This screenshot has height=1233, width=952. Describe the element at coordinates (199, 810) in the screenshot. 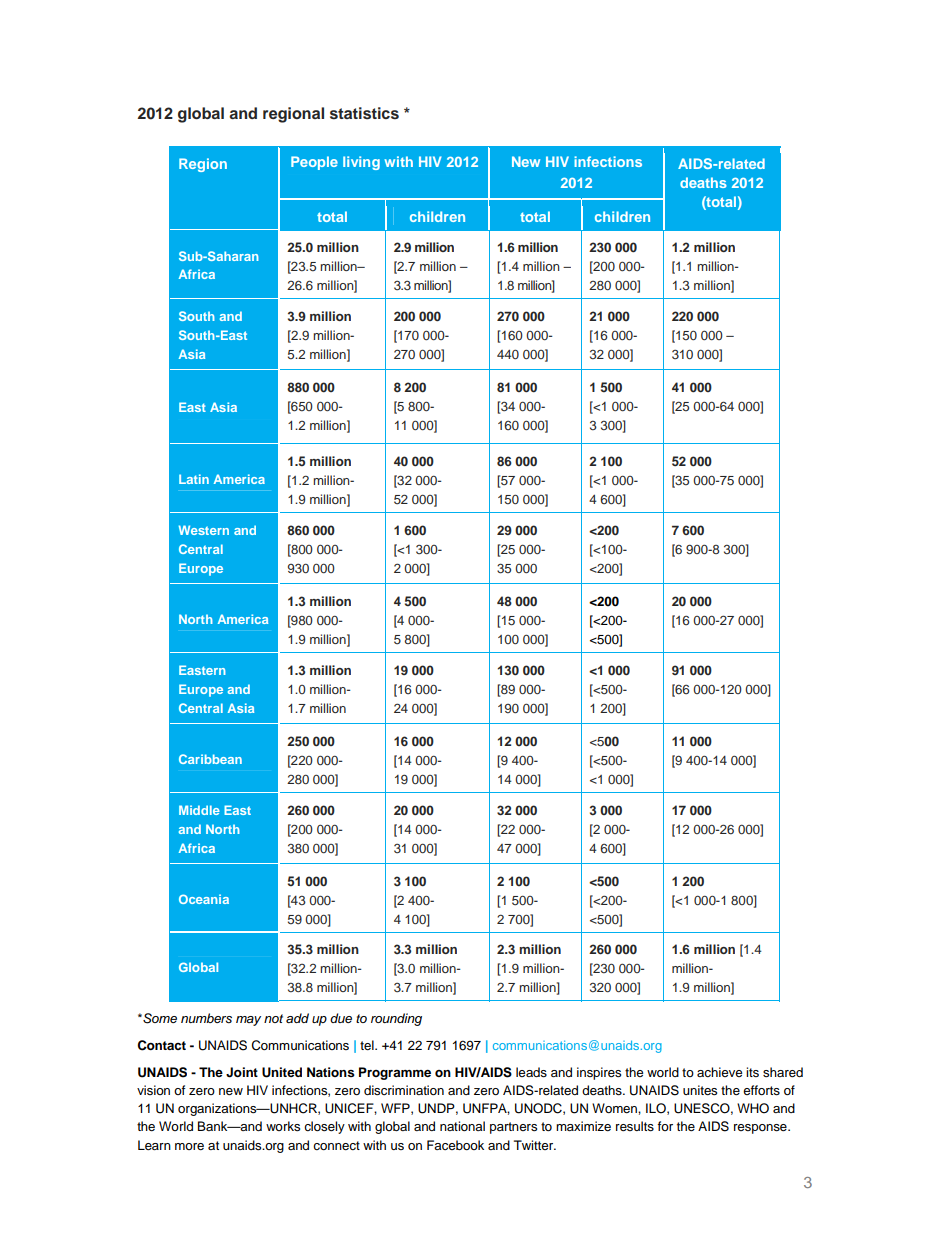

I see `Middle` at that location.
